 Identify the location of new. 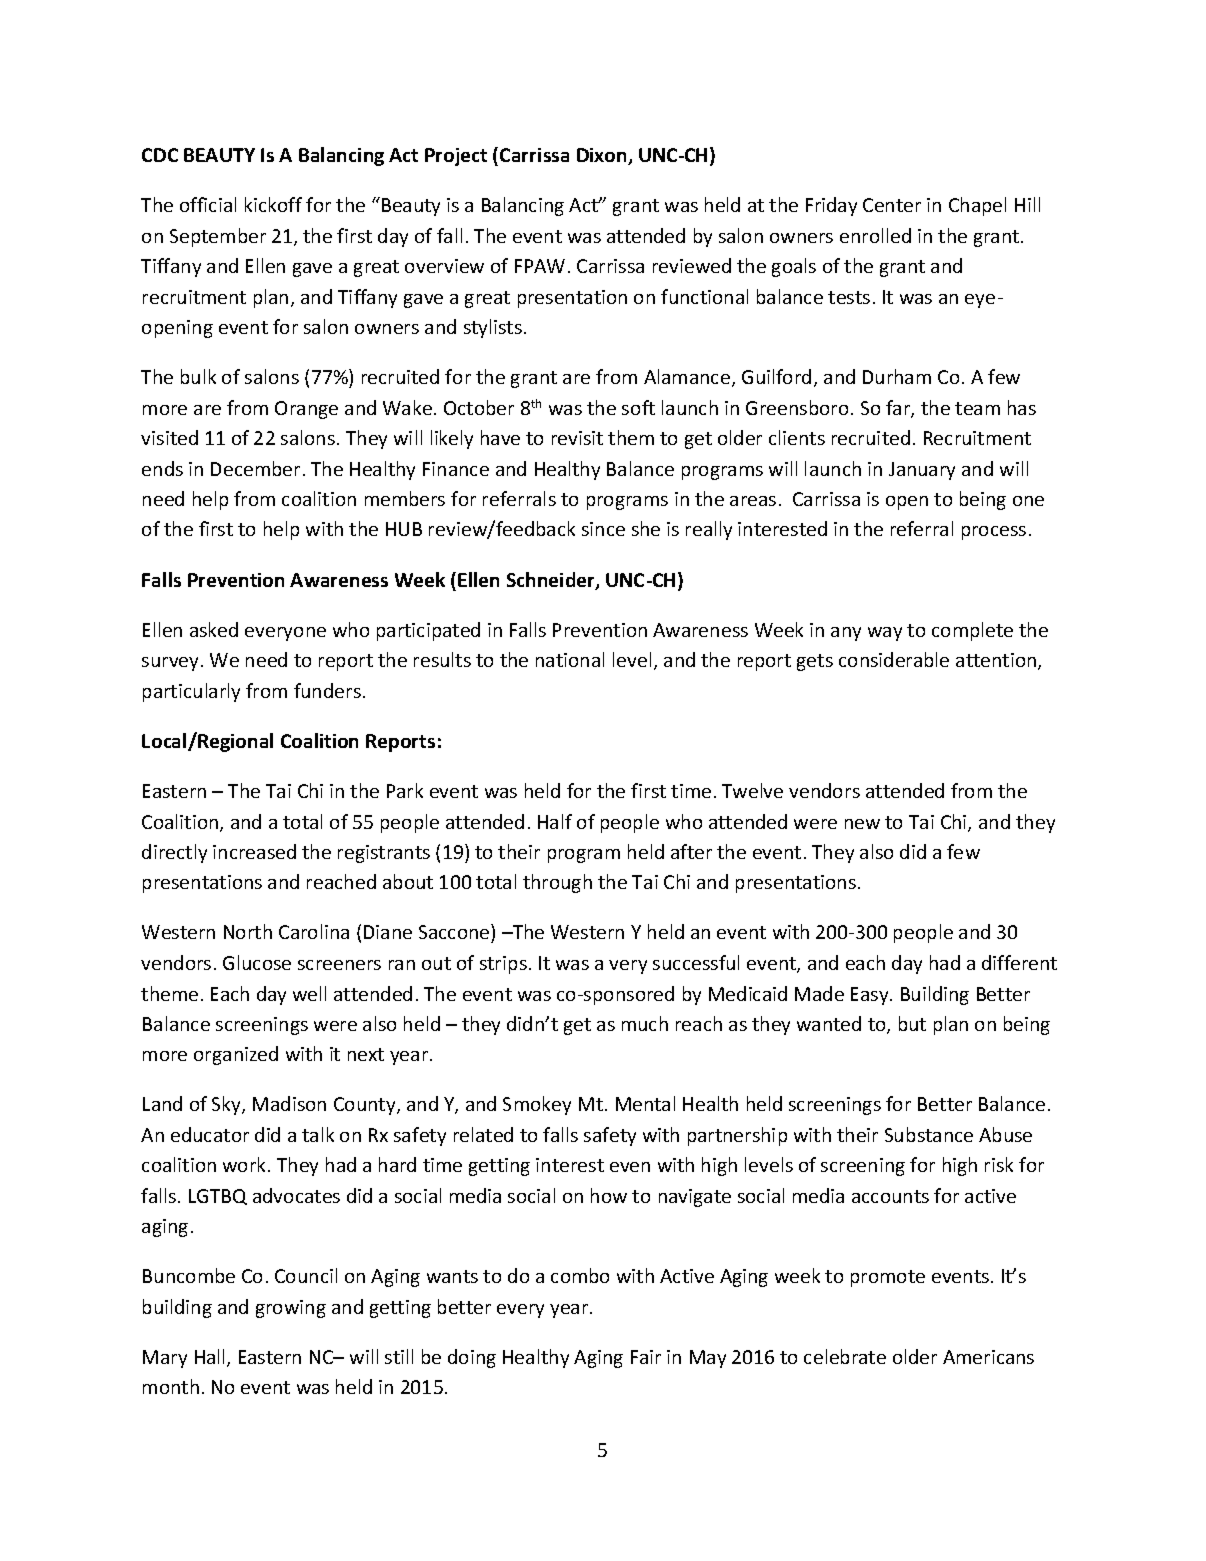
(862, 824).
